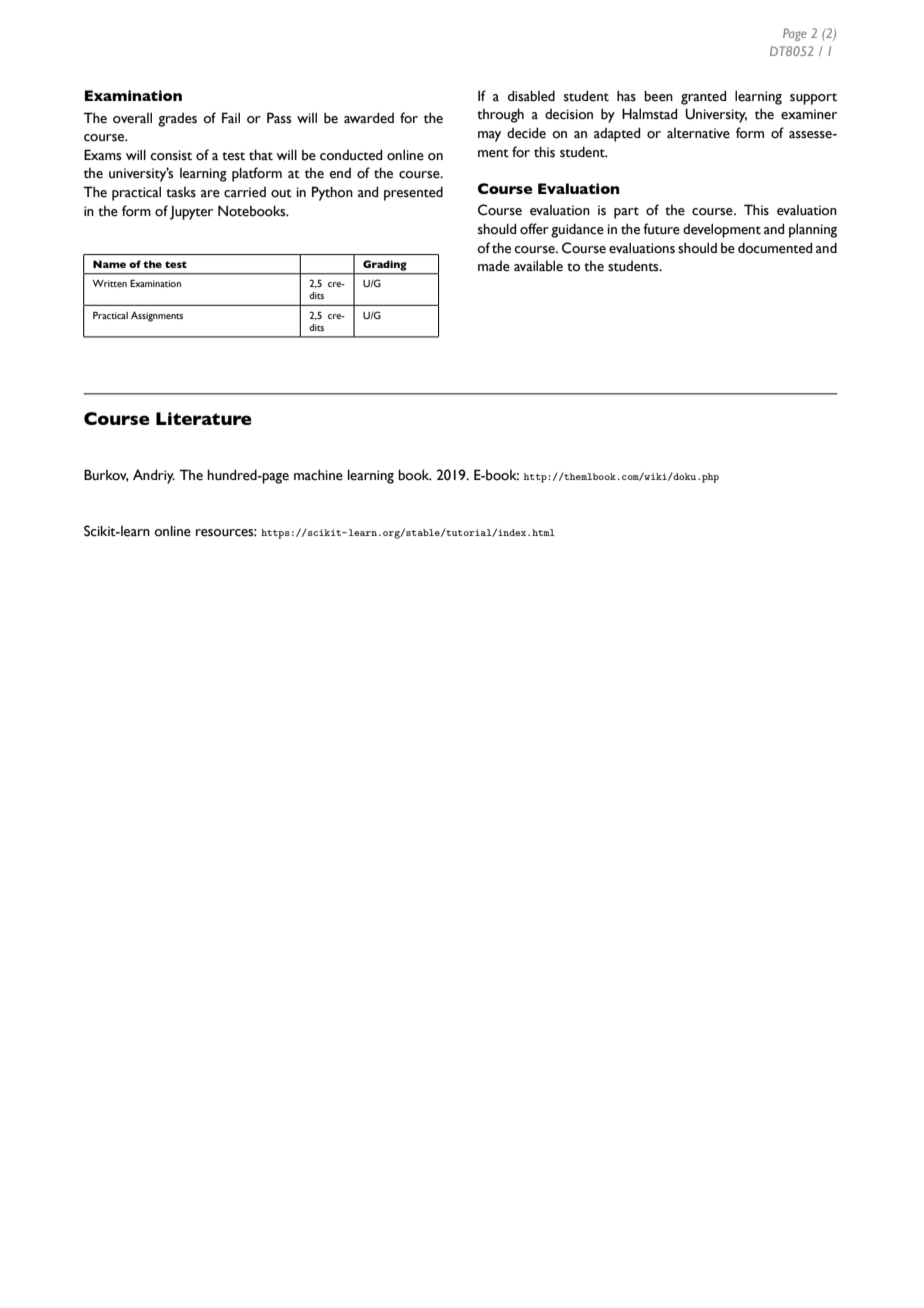 The image size is (924, 1308). I want to click on available, so click(538, 266).
